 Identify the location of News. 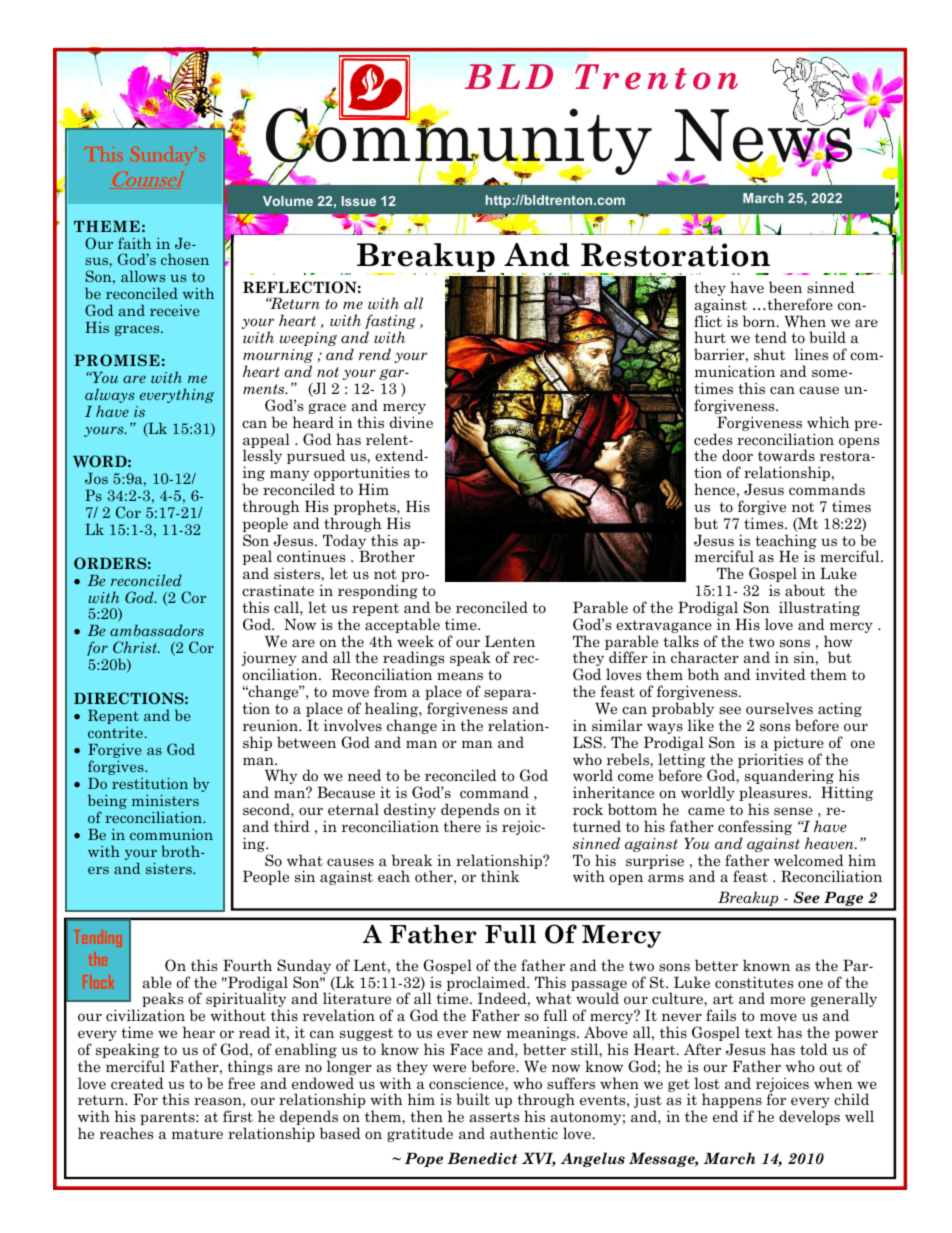
(765, 136).
